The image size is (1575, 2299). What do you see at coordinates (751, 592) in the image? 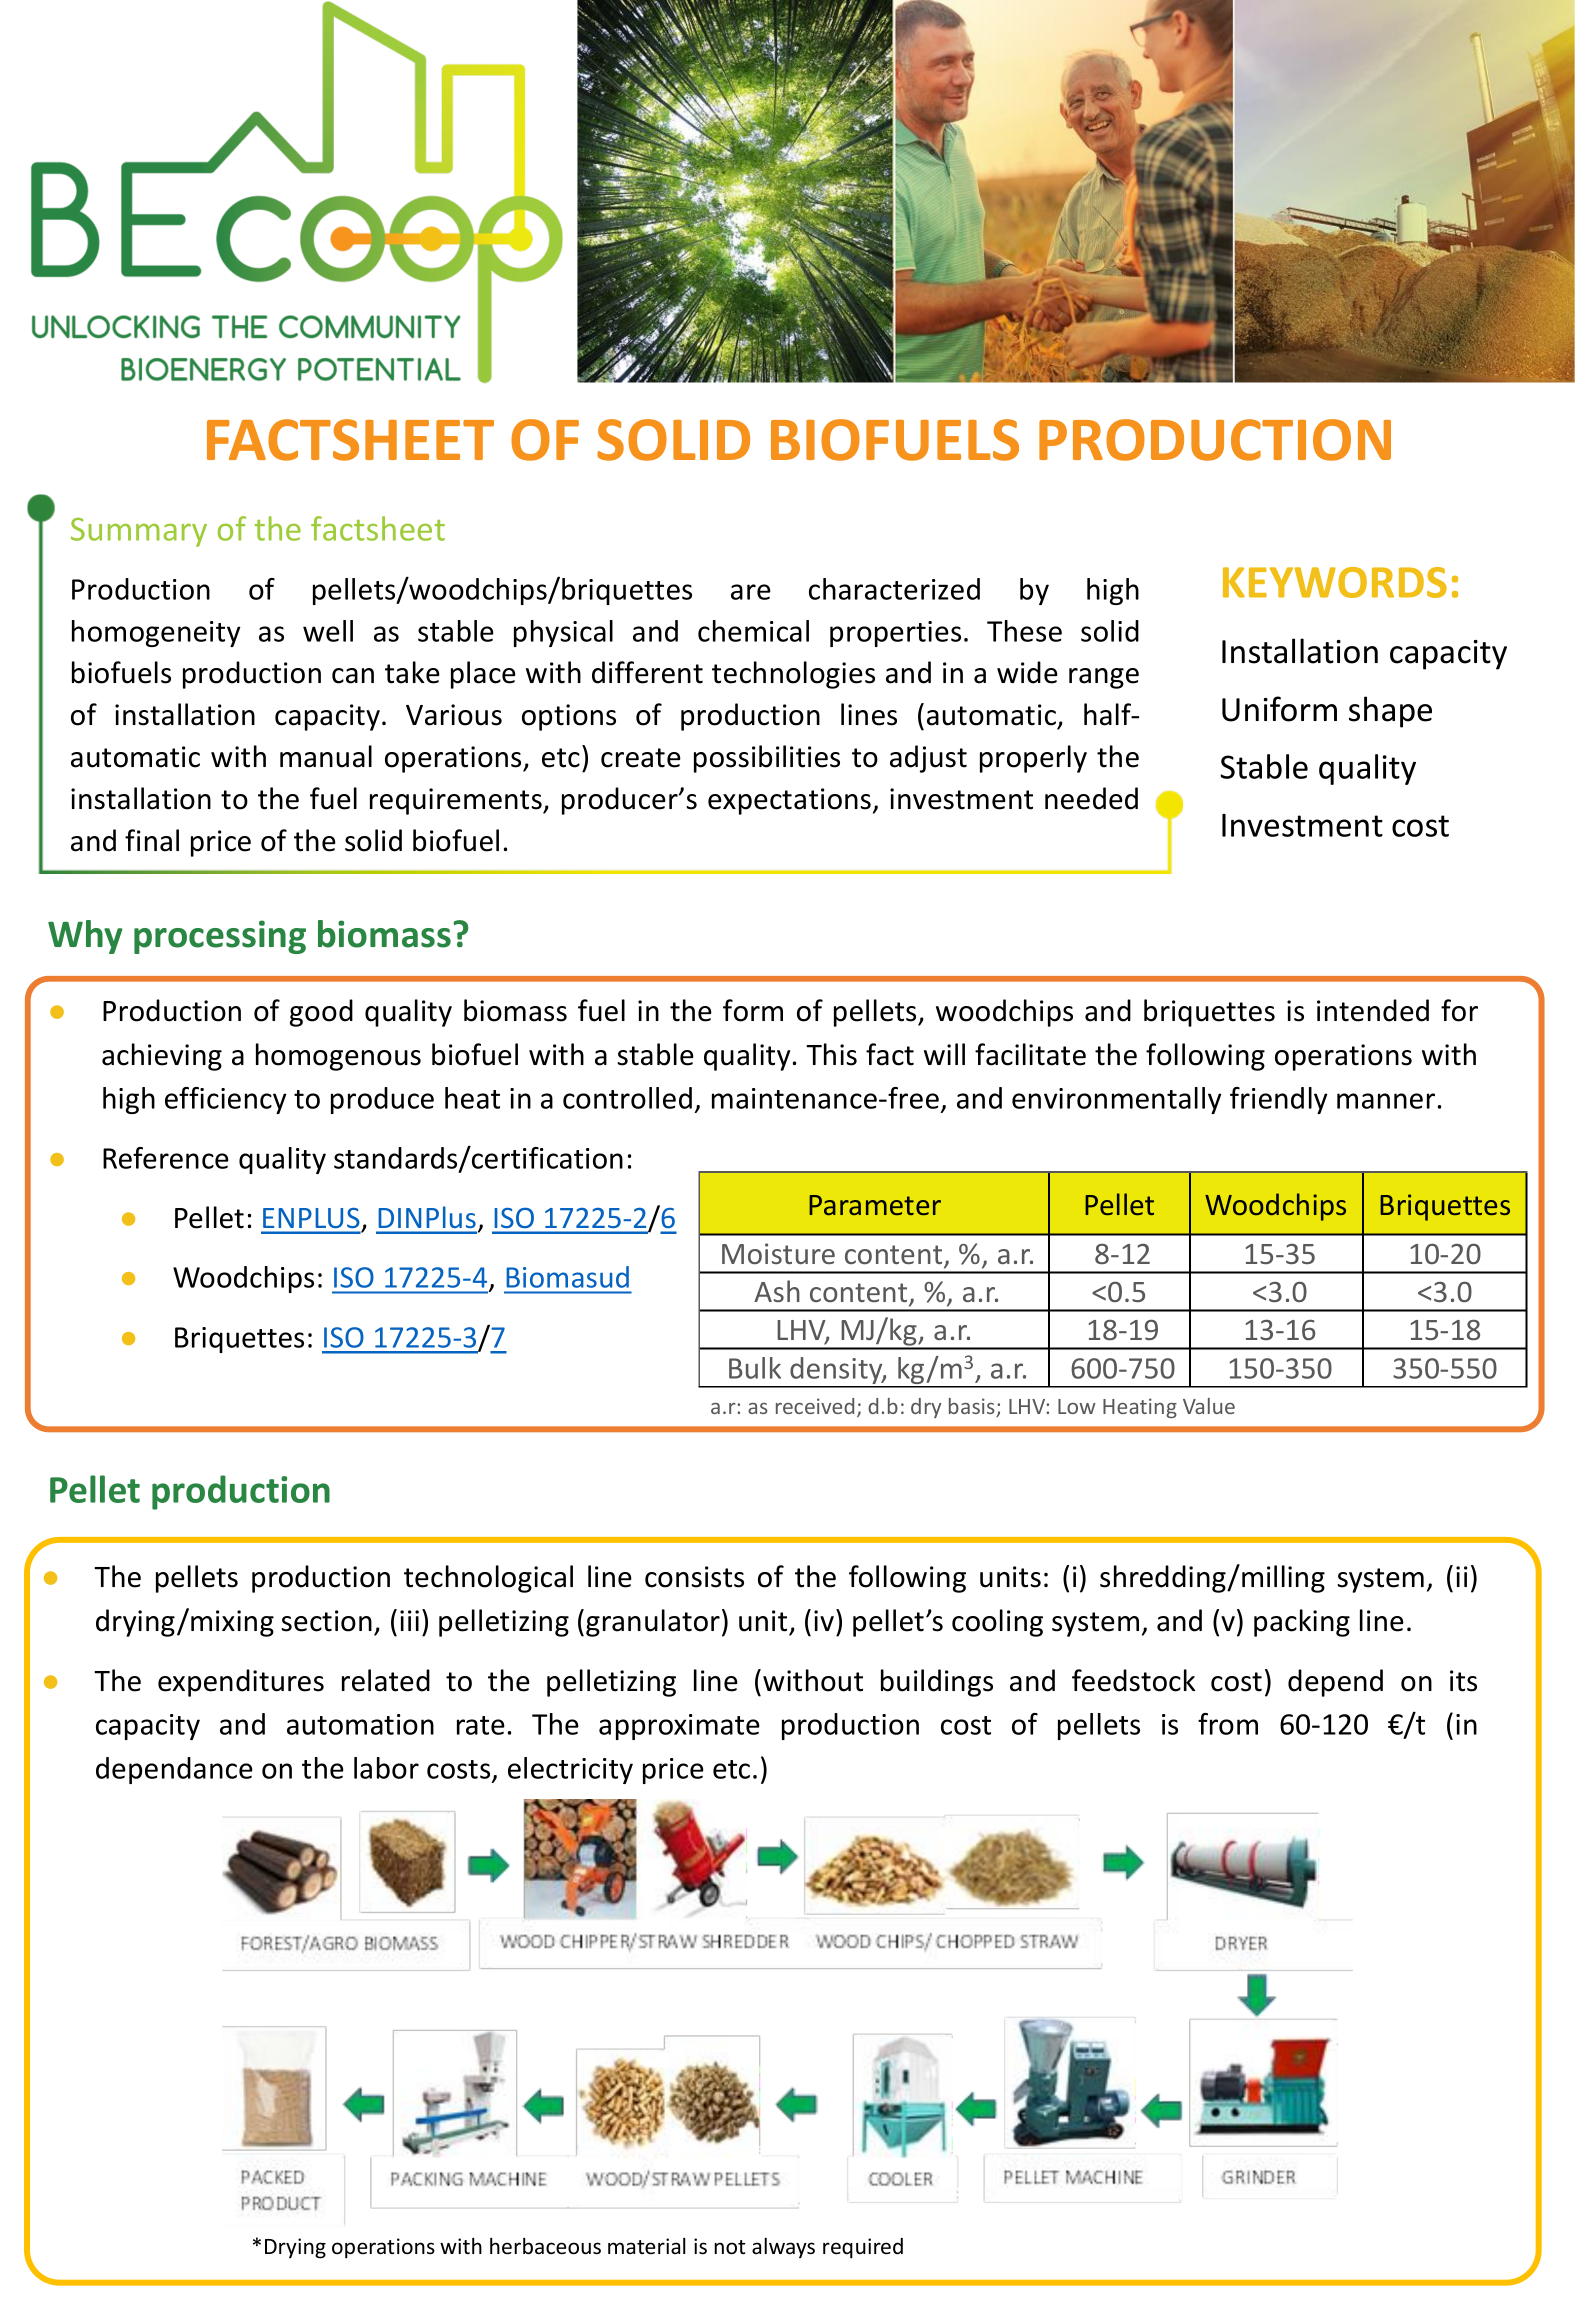
I see `are` at bounding box center [751, 592].
